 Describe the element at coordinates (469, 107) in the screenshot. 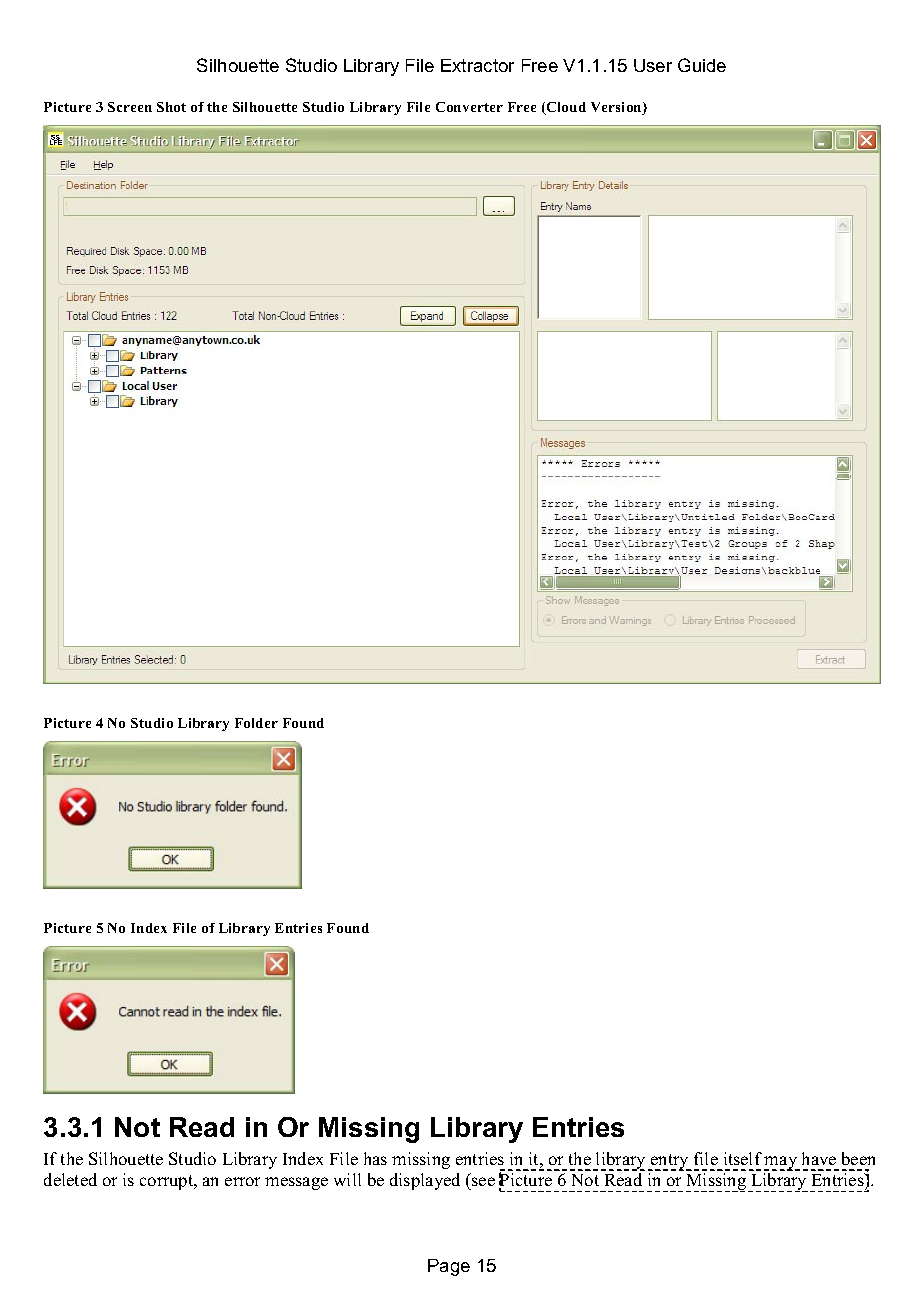

I see `Converter` at that location.
